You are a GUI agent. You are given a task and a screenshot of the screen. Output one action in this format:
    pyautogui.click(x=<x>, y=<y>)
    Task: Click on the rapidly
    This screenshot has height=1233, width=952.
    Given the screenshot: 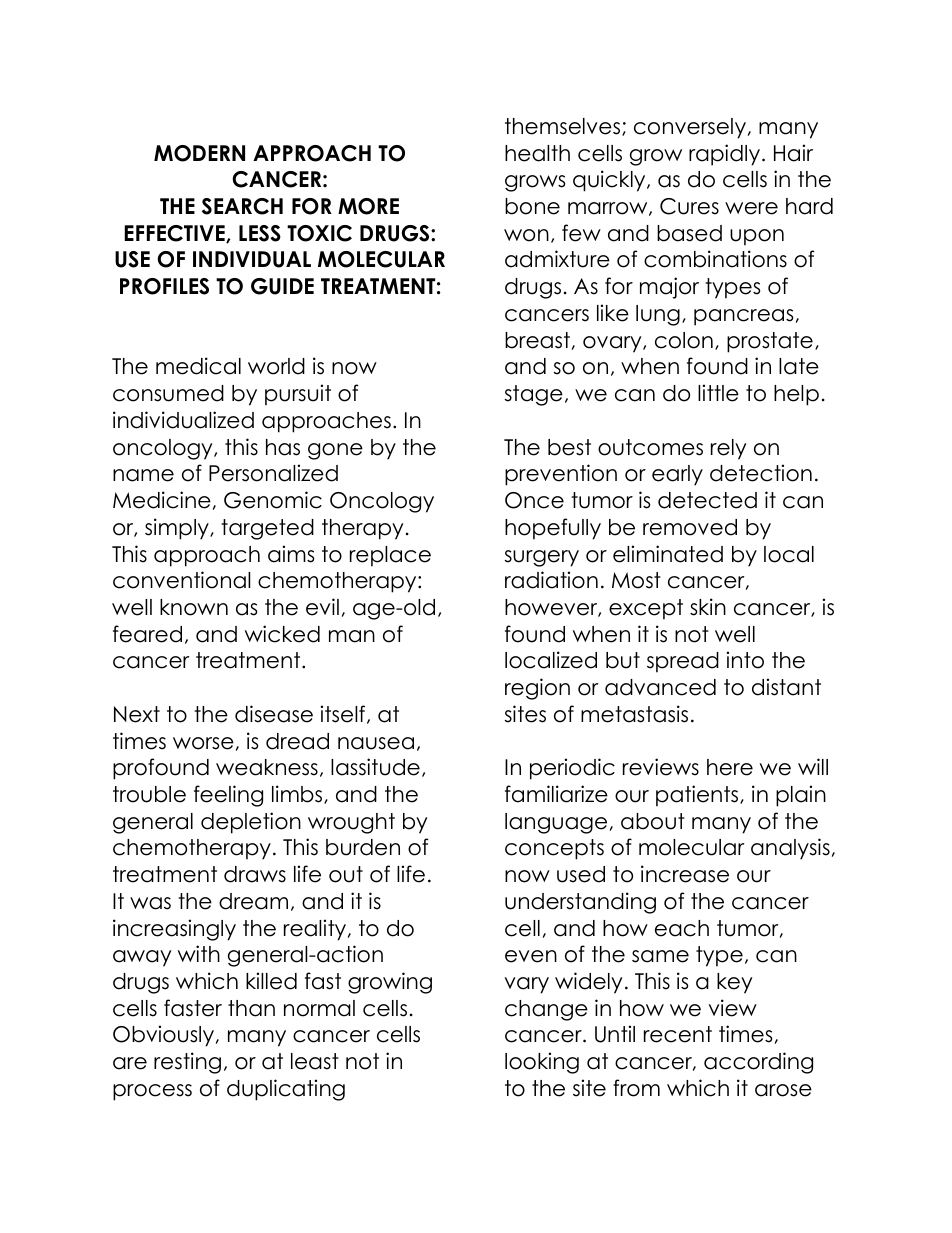 What is the action you would take?
    pyautogui.click(x=724, y=155)
